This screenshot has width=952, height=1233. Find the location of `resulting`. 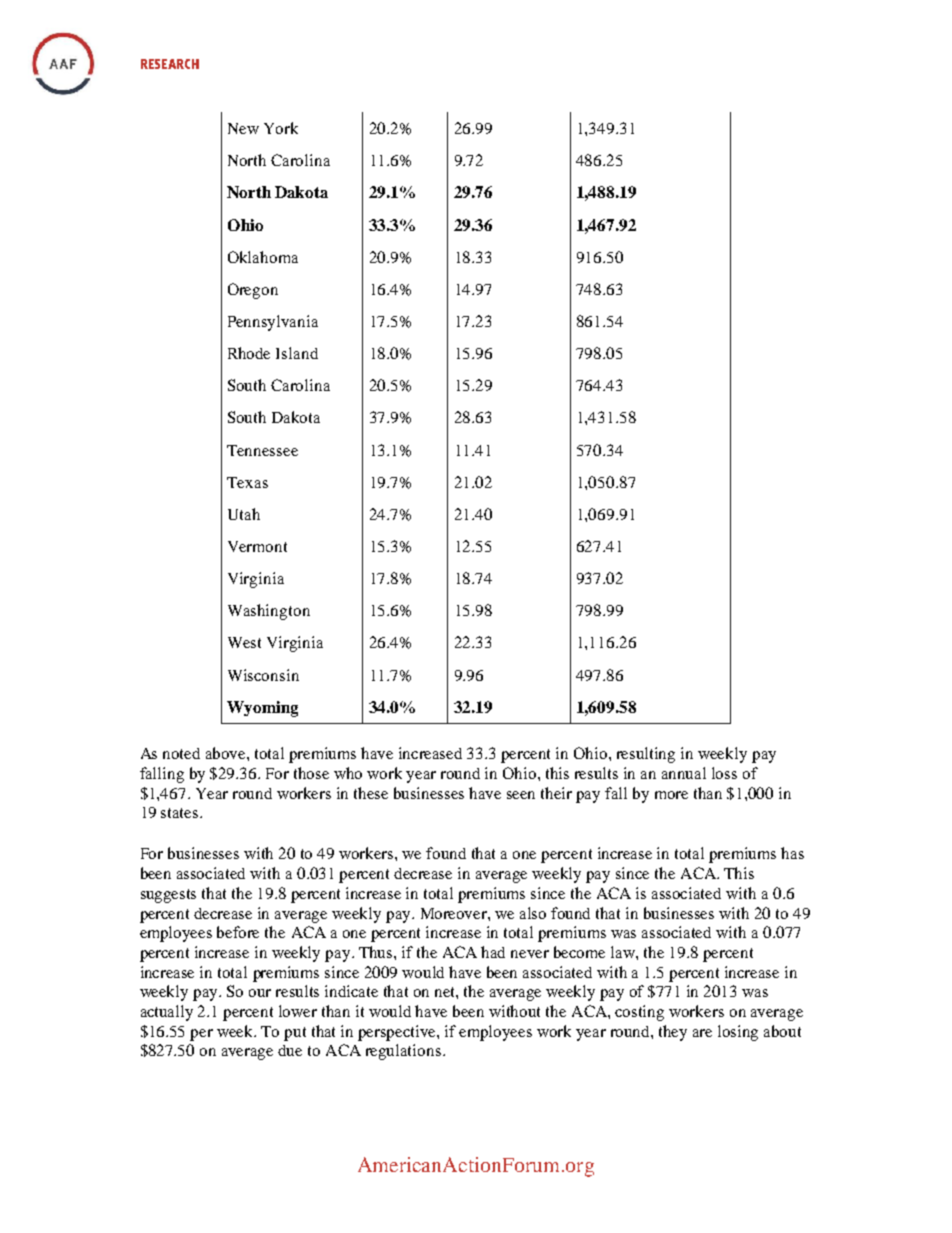

resulting is located at coordinates (646, 755).
